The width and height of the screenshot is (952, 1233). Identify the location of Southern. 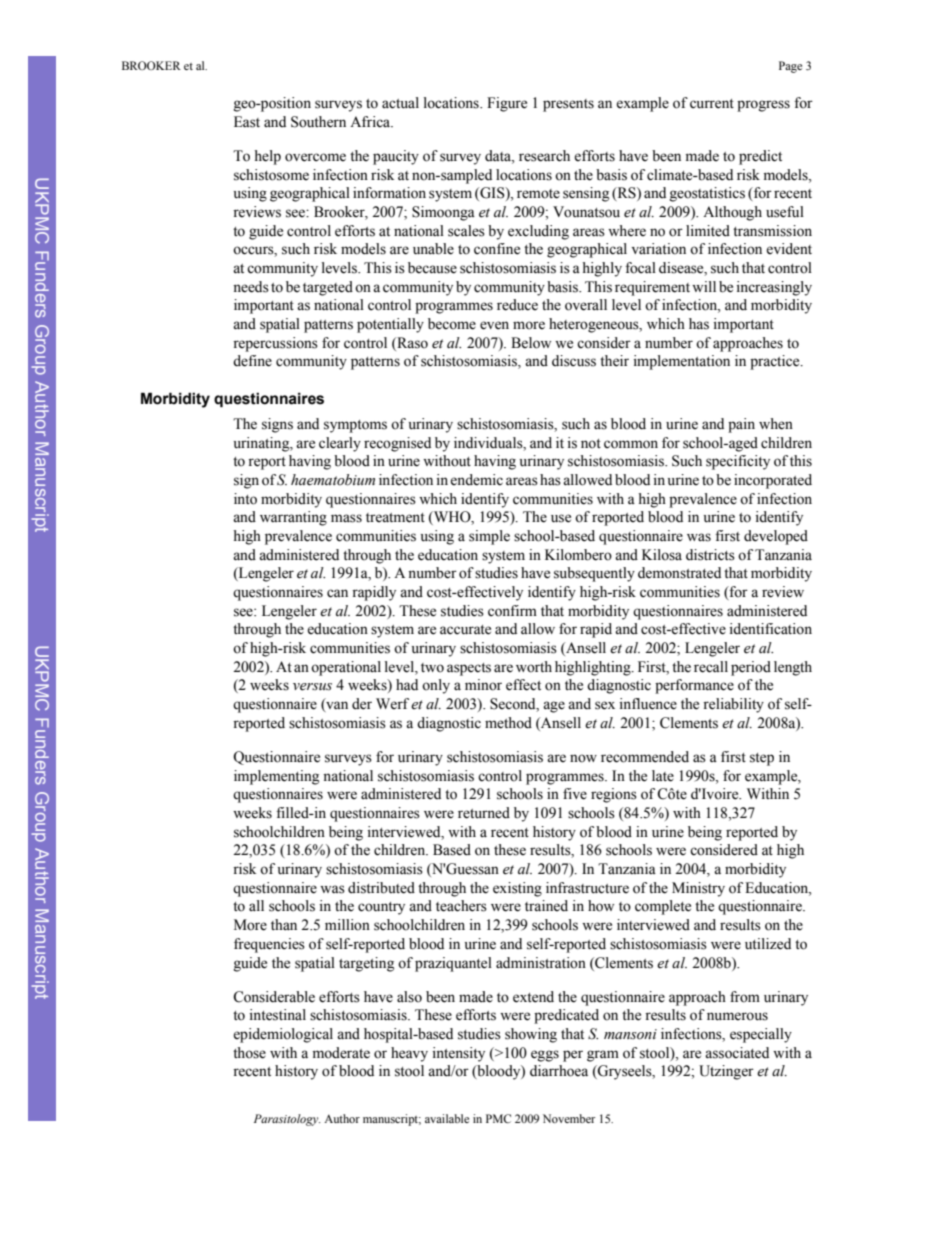
(318, 122).
